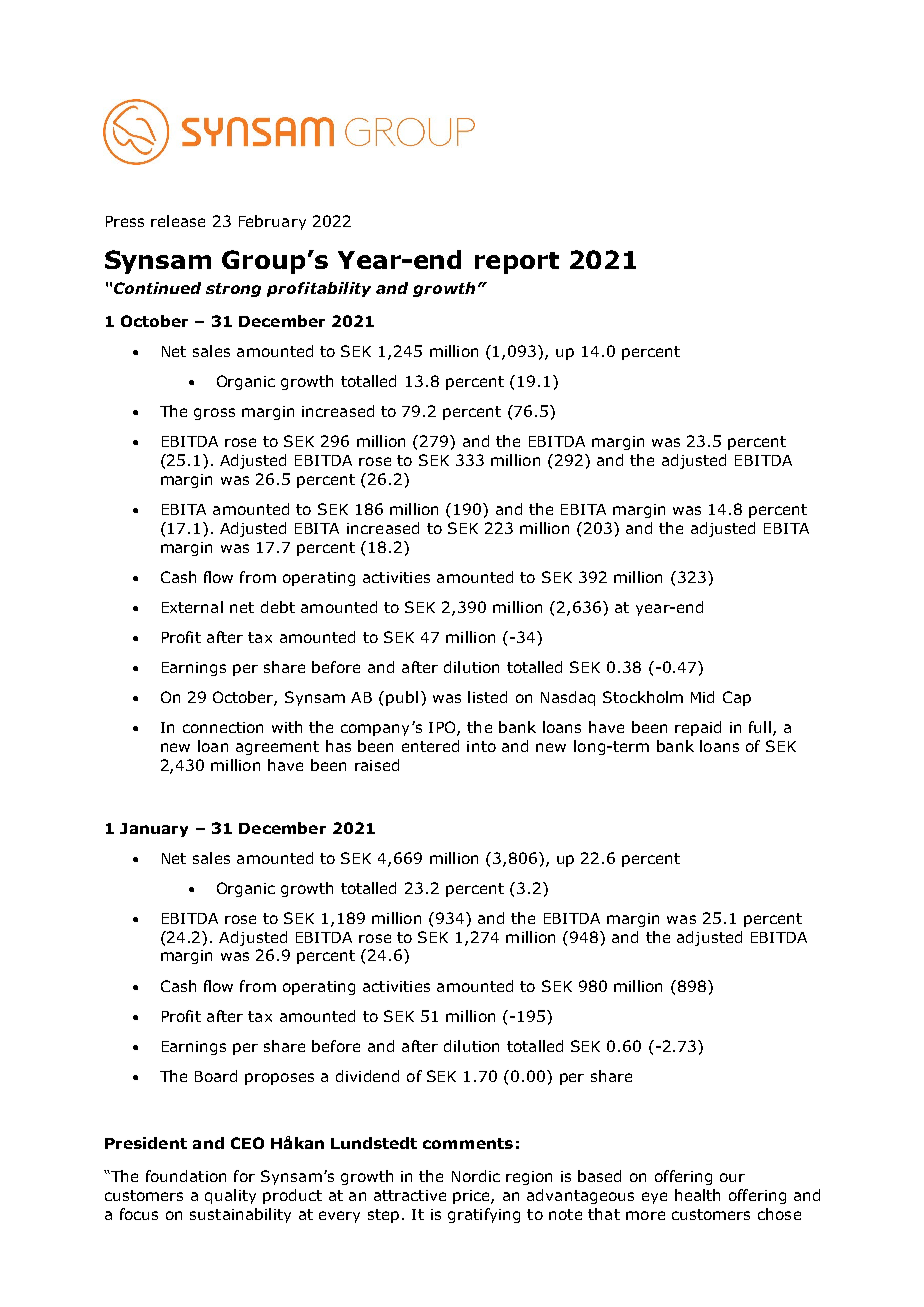 The height and width of the document is (1307, 924). What do you see at coordinates (192, 607) in the document?
I see `External` at bounding box center [192, 607].
